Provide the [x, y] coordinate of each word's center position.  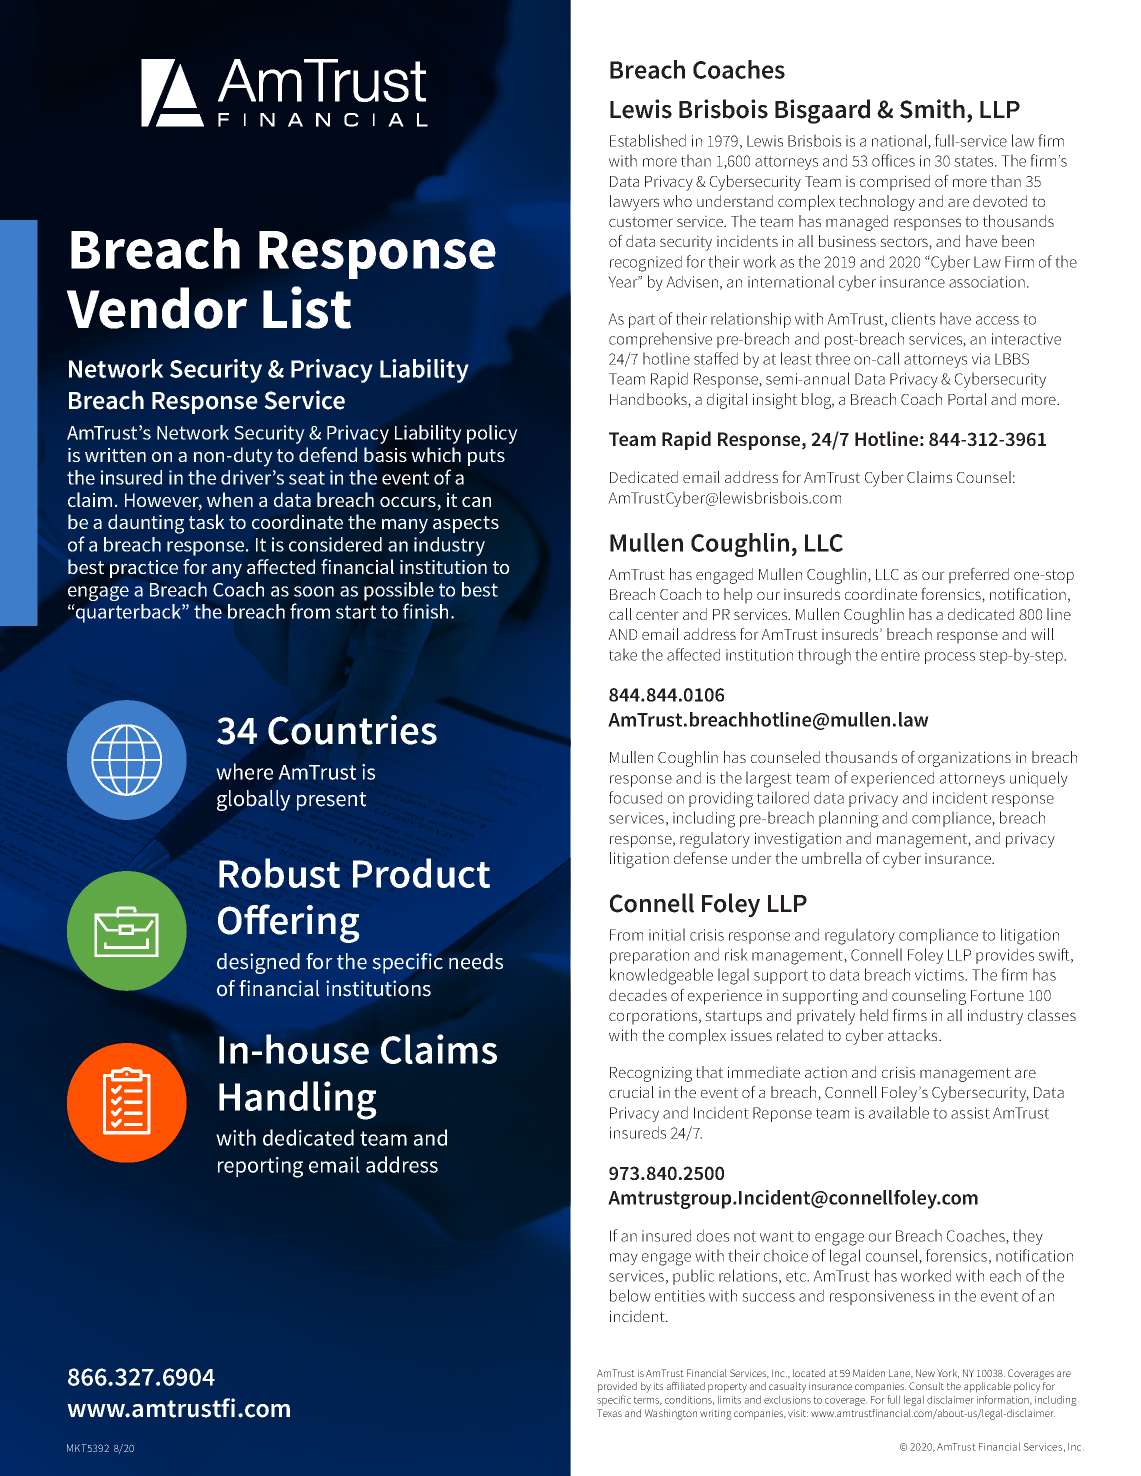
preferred [979, 575]
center [657, 614]
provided [617, 1387]
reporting [260, 1167]
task [207, 521]
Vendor [156, 308]
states [975, 161]
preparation [649, 956]
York [948, 1374]
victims [940, 975]
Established [648, 140]
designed [258, 963]
